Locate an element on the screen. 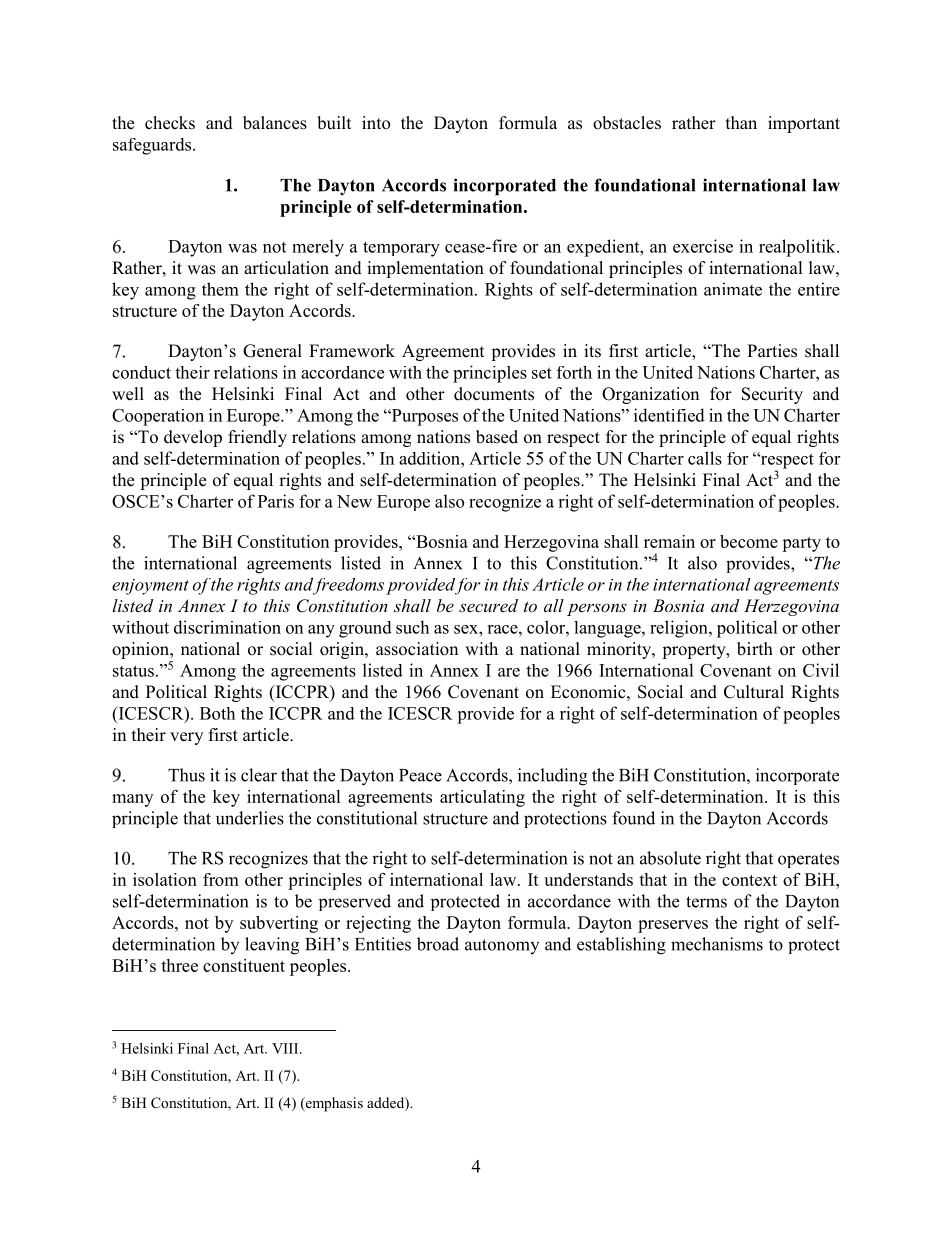  Cultural is located at coordinates (754, 692).
